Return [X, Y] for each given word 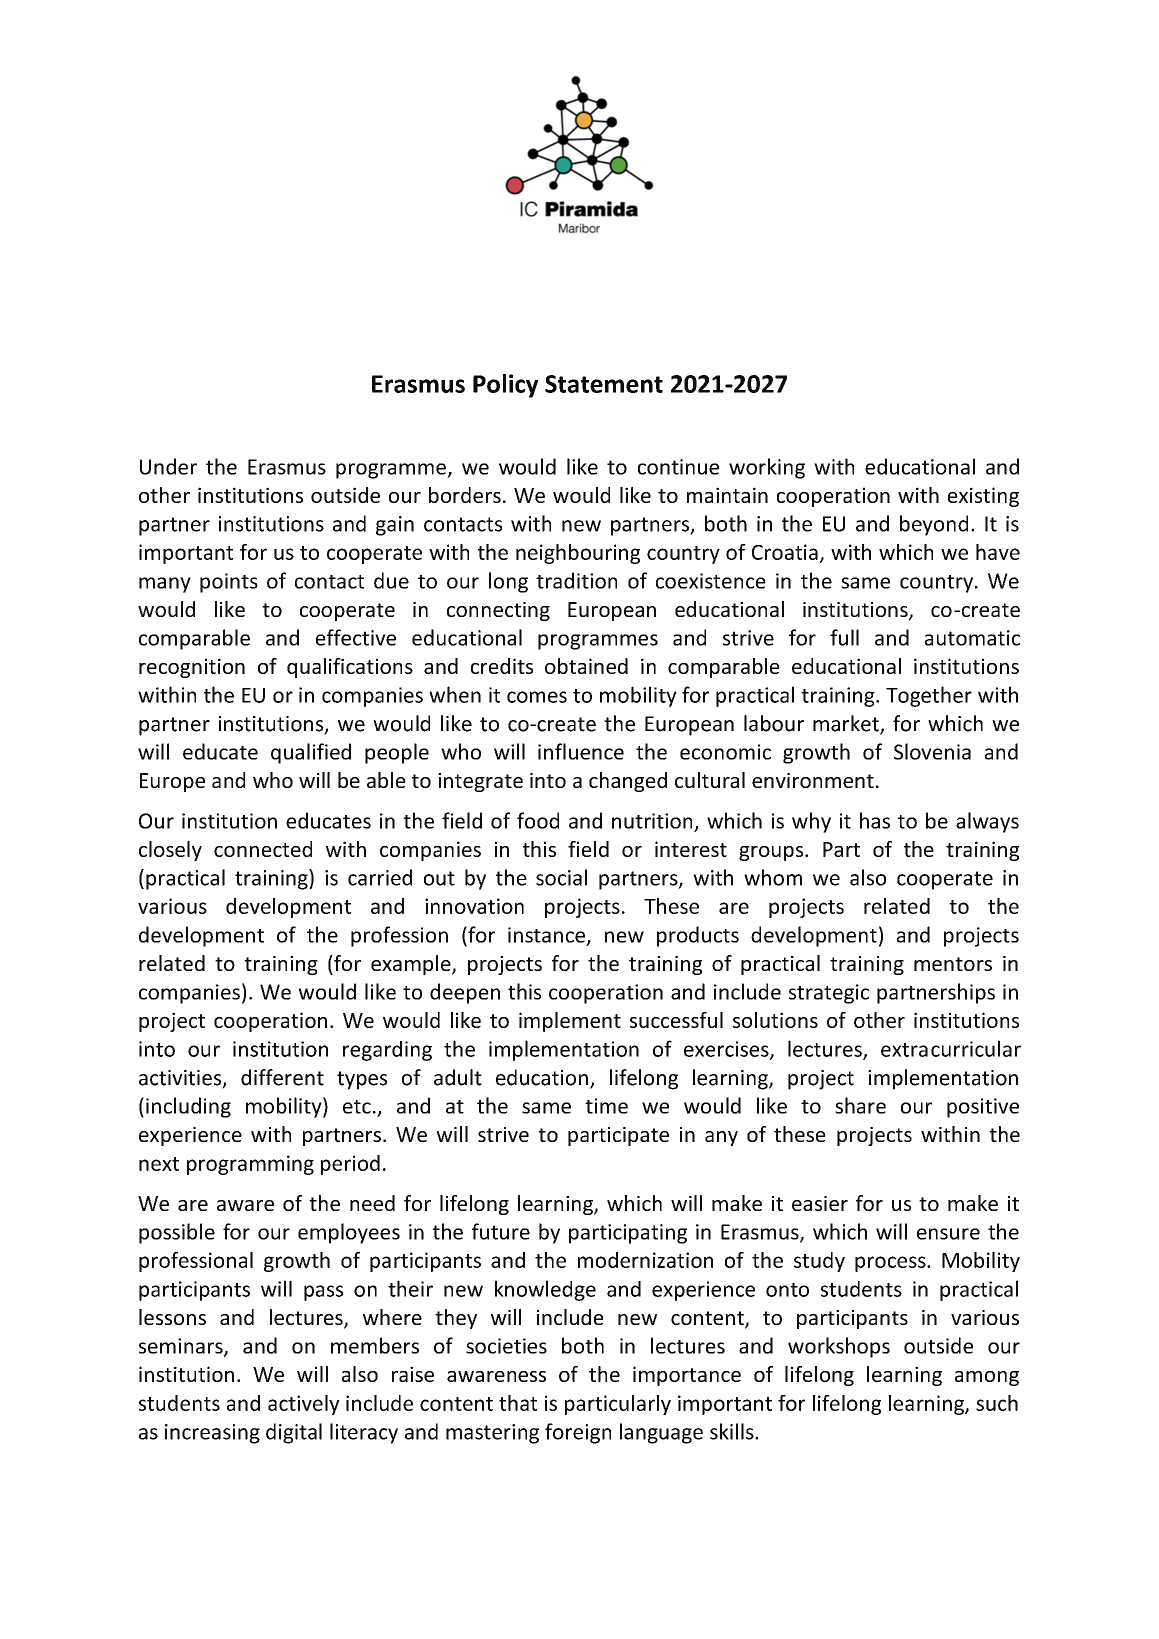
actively [304, 1405]
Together [929, 696]
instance [546, 935]
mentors [953, 964]
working [767, 468]
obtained [586, 666]
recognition [192, 668]
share [860, 1105]
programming [250, 1165]
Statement [604, 384]
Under [168, 466]
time [606, 1106]
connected [263, 849]
